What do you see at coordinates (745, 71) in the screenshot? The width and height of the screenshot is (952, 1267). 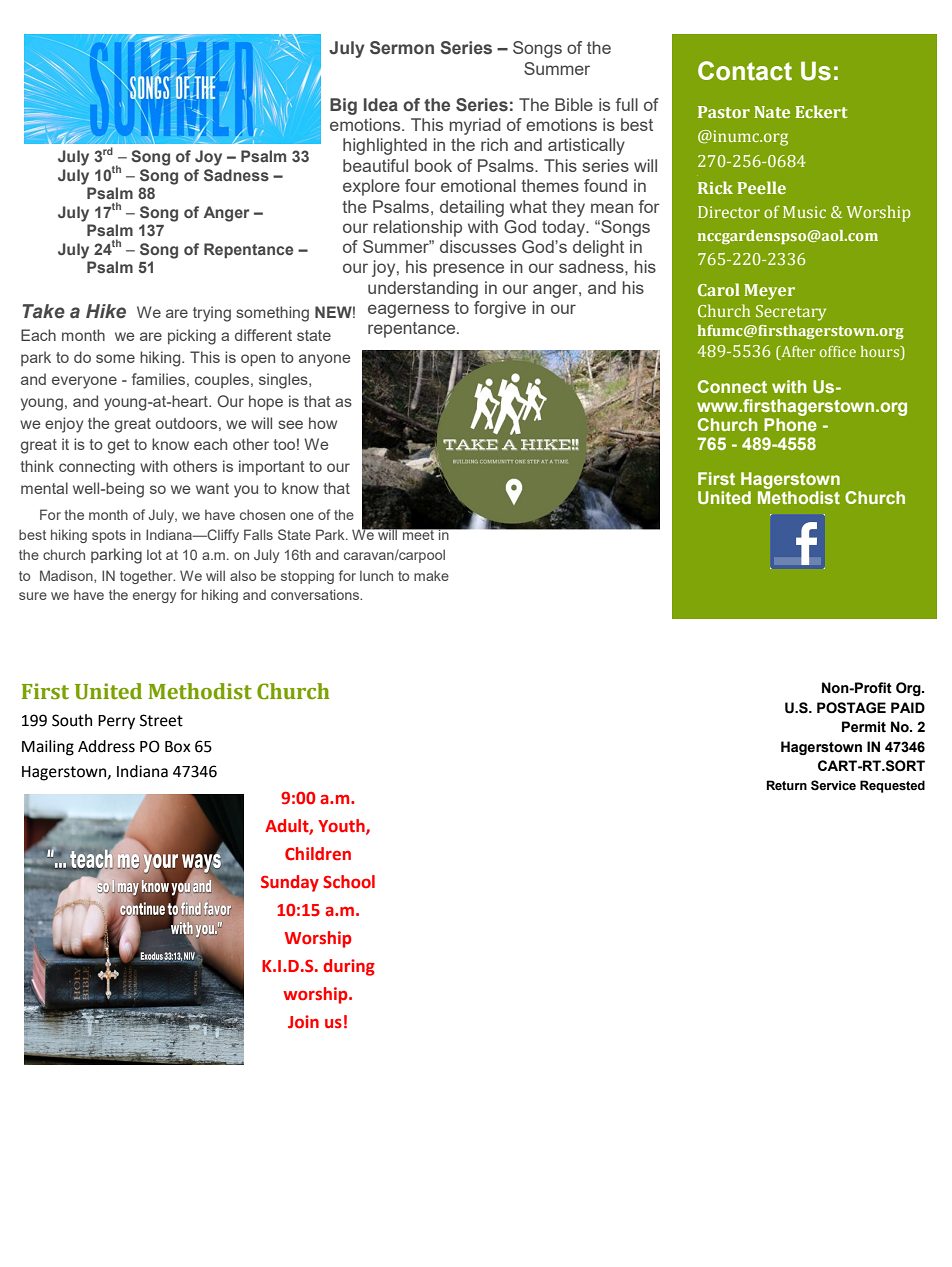 I see `Contact` at bounding box center [745, 71].
